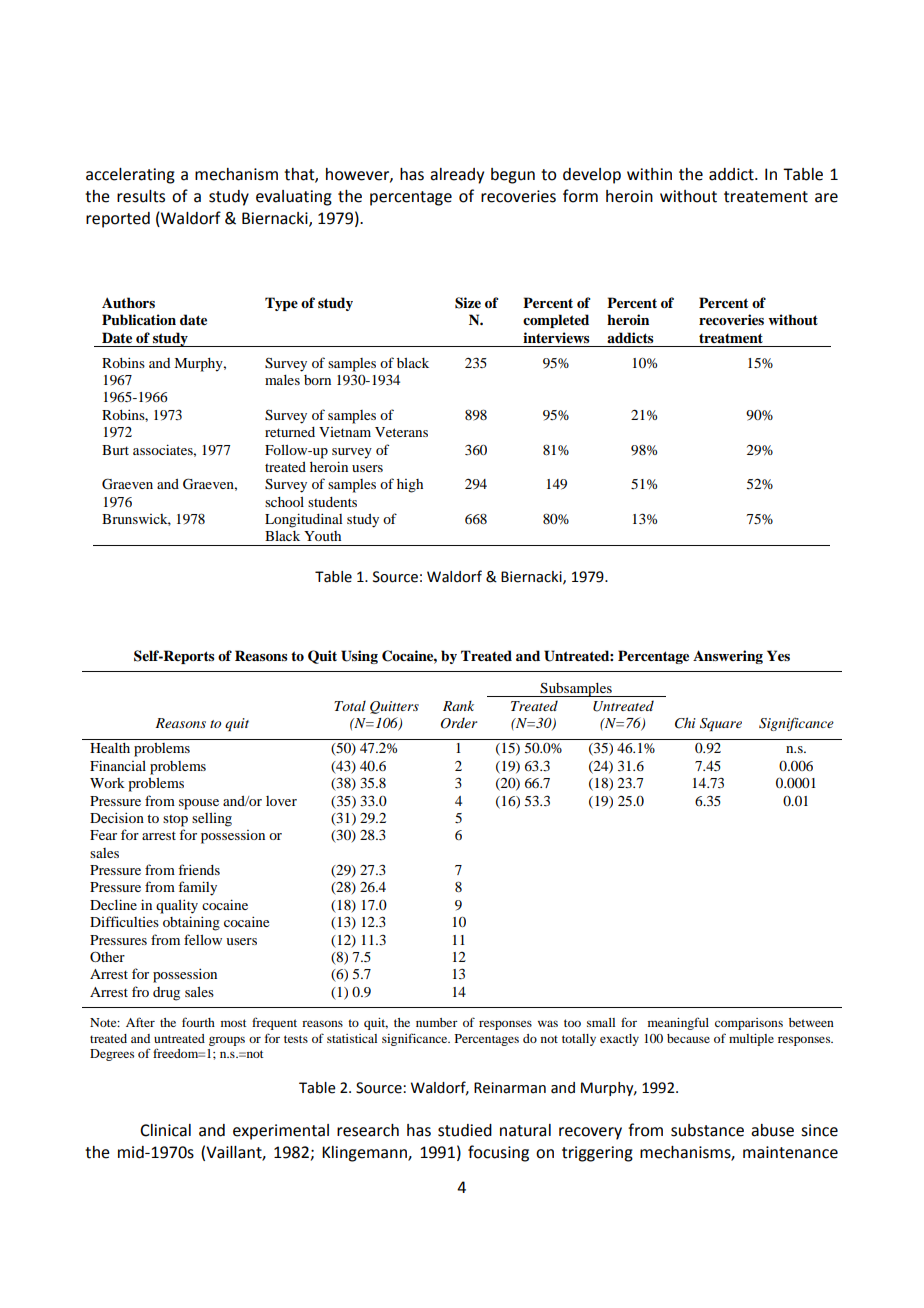 The width and height of the screenshot is (924, 1308). Describe the element at coordinates (110, 748) in the screenshot. I see `Health` at that location.
